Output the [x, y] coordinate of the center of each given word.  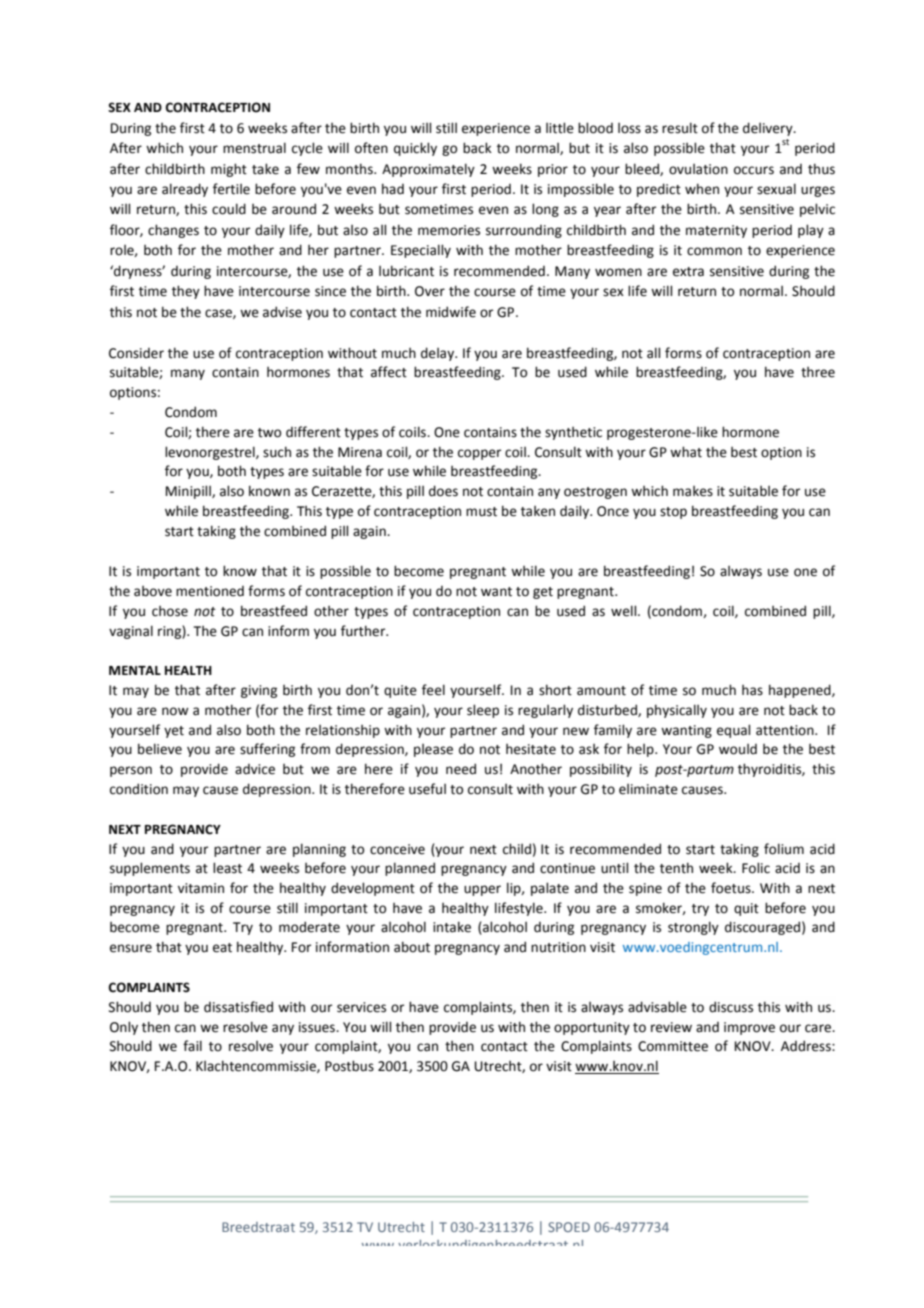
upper [482, 890]
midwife [451, 312]
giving [259, 691]
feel [433, 690]
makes [693, 491]
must [481, 512]
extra [688, 272]
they [186, 292]
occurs [754, 170]
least [227, 868]
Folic [756, 868]
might [229, 170]
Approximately [428, 170]
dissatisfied [238, 1007]
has [752, 690]
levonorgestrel [211, 453]
